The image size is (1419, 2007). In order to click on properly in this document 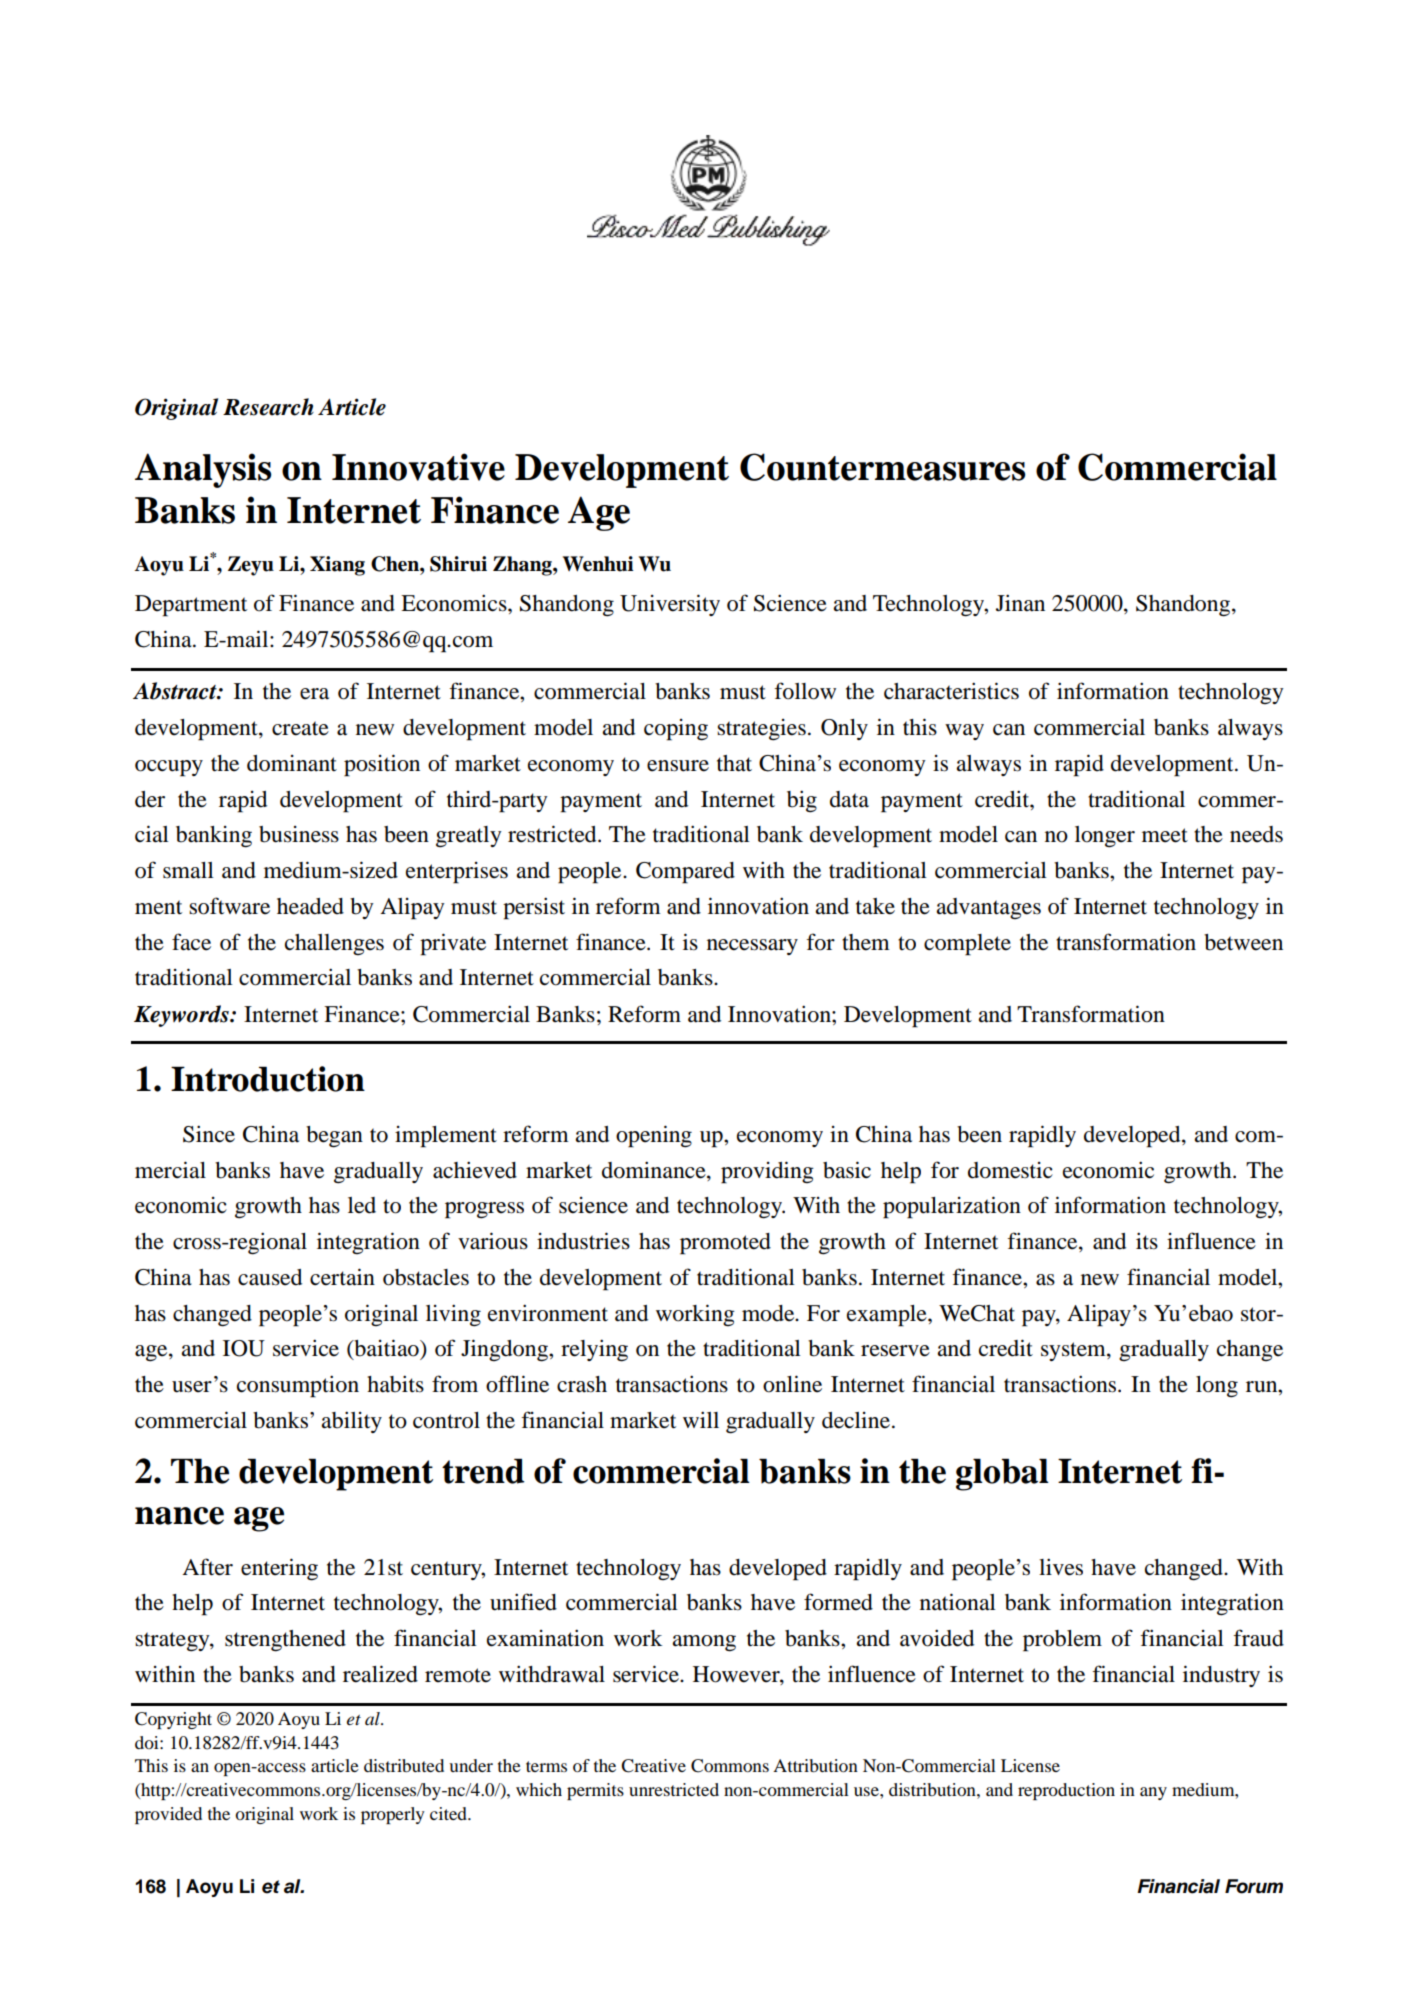, I will do `click(393, 1815)`.
